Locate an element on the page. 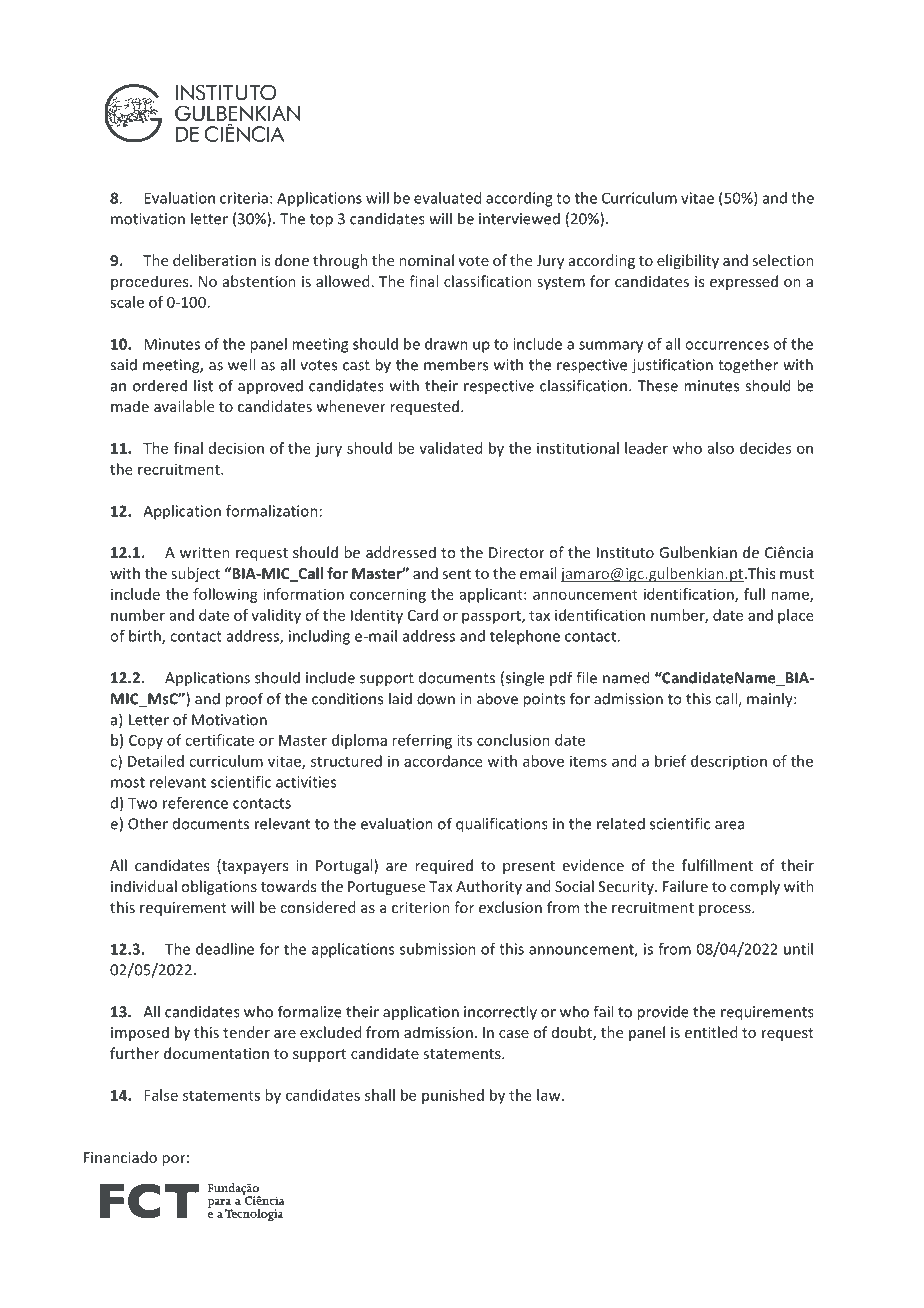 Image resolution: width=924 pixels, height=1308 pixels. eligibility is located at coordinates (688, 261).
